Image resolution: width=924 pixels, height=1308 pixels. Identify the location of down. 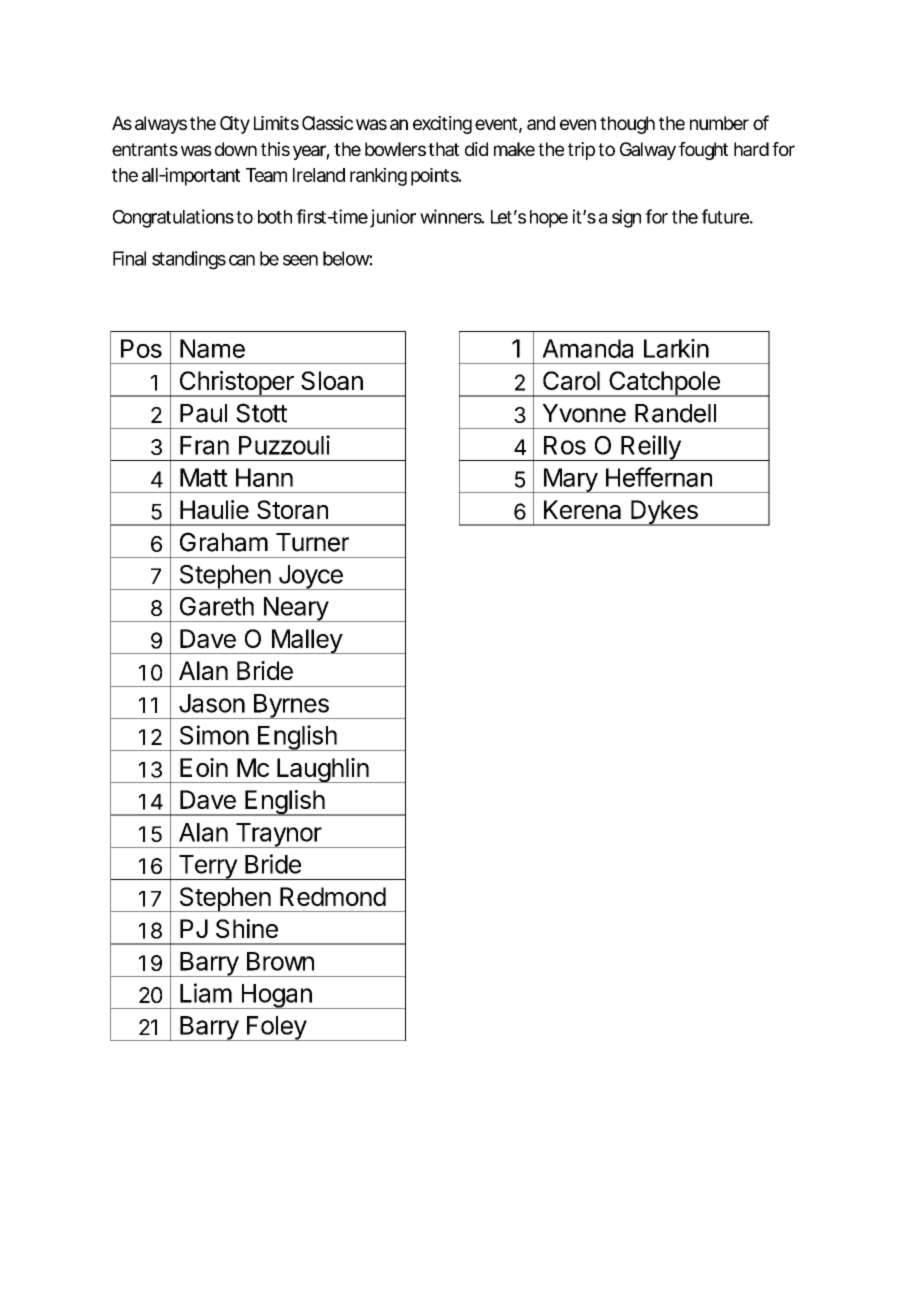
(236, 149).
